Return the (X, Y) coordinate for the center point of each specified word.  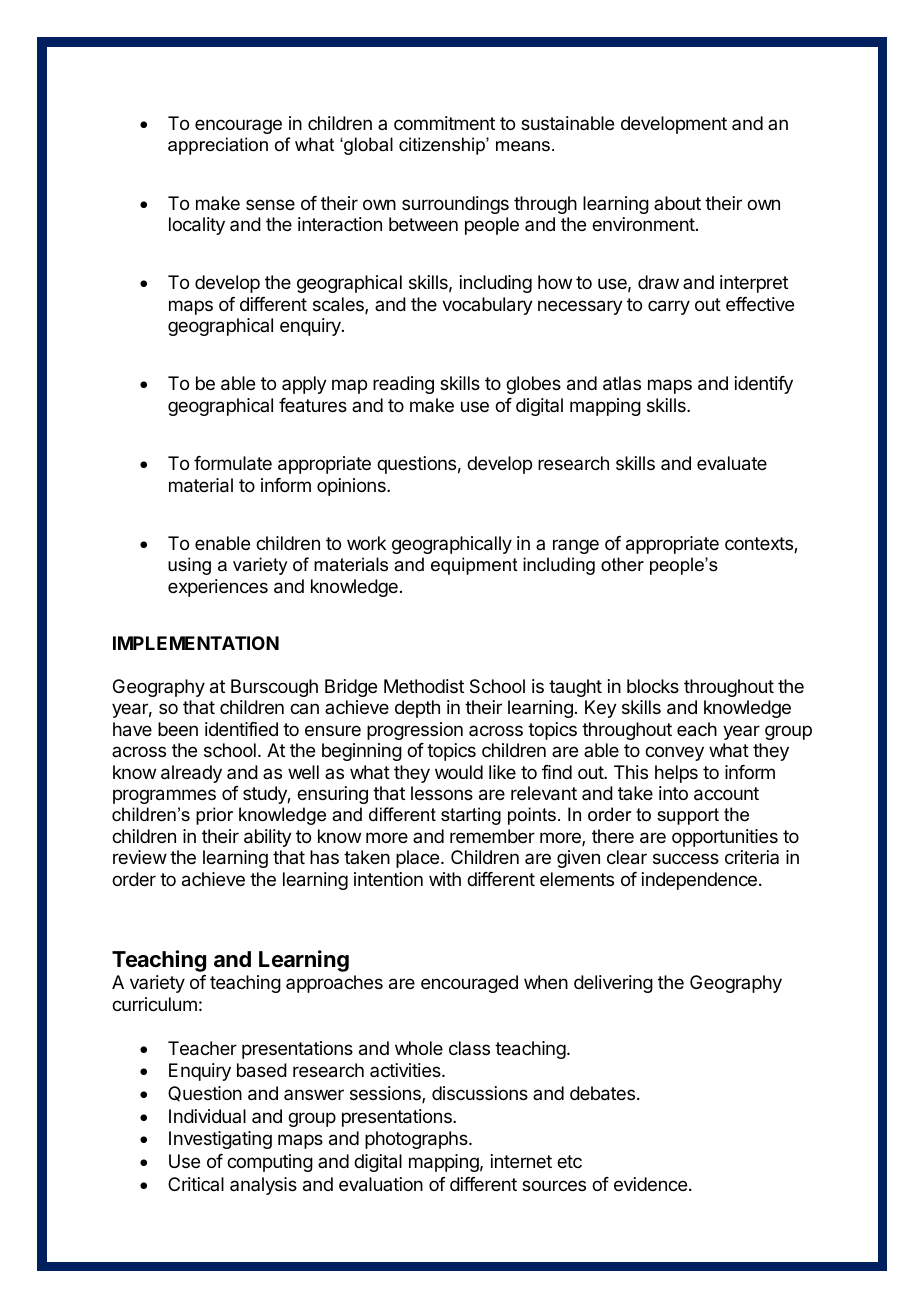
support (688, 816)
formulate (233, 463)
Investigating (220, 1140)
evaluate (732, 463)
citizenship (443, 146)
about (677, 203)
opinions (352, 487)
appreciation (218, 146)
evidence (650, 1184)
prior (214, 816)
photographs (417, 1140)
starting (471, 816)
